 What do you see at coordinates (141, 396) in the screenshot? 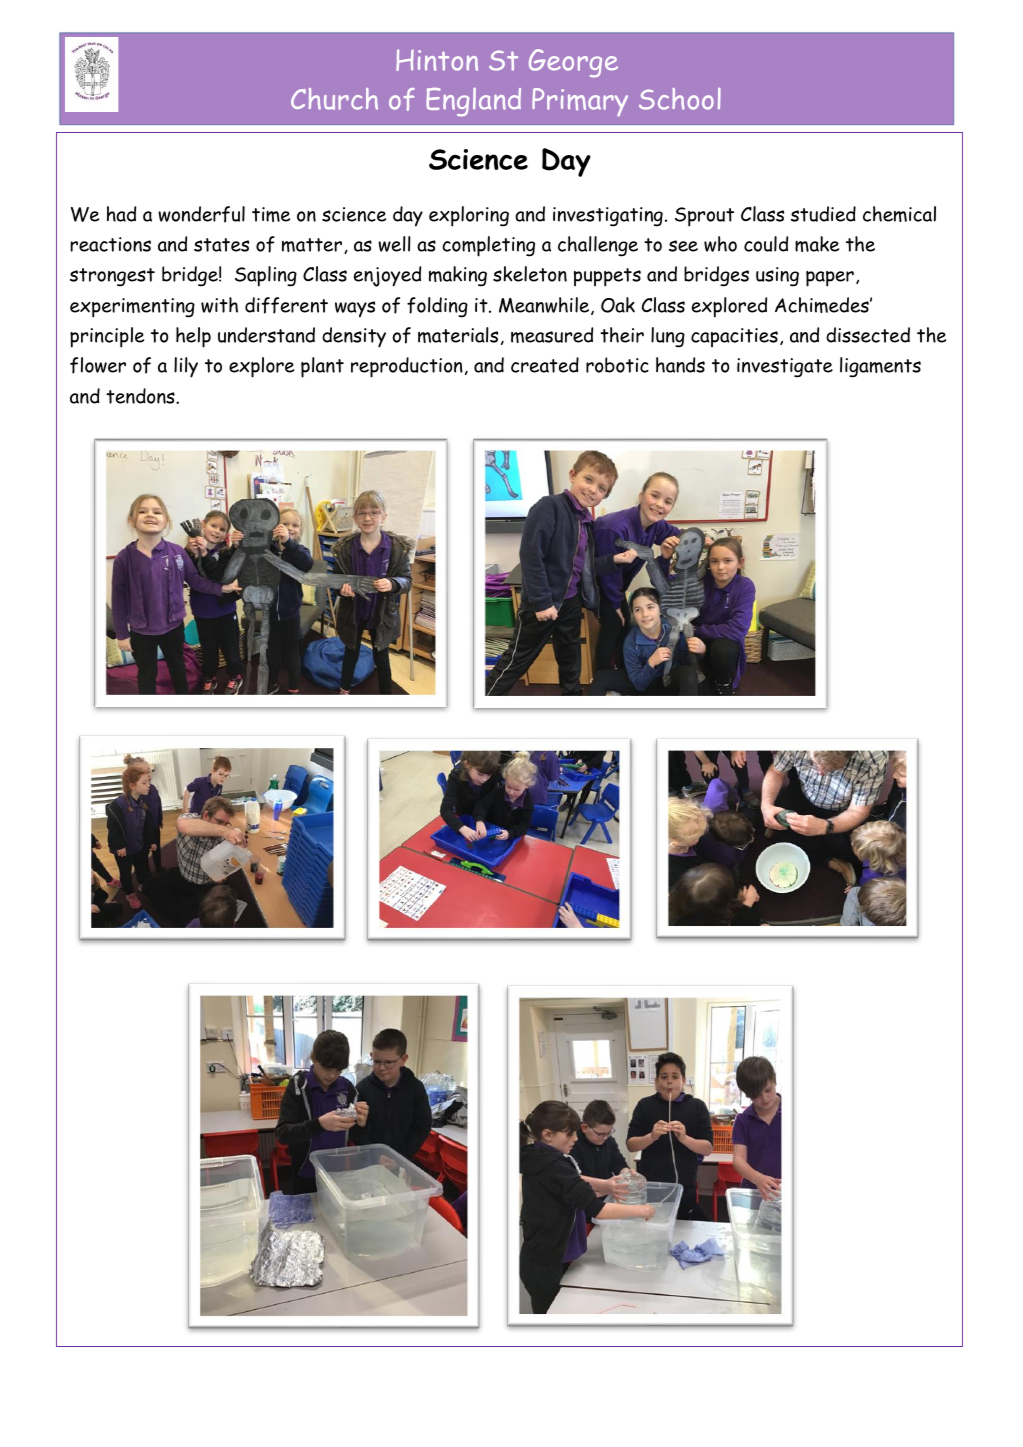
I see `tendons` at bounding box center [141, 396].
